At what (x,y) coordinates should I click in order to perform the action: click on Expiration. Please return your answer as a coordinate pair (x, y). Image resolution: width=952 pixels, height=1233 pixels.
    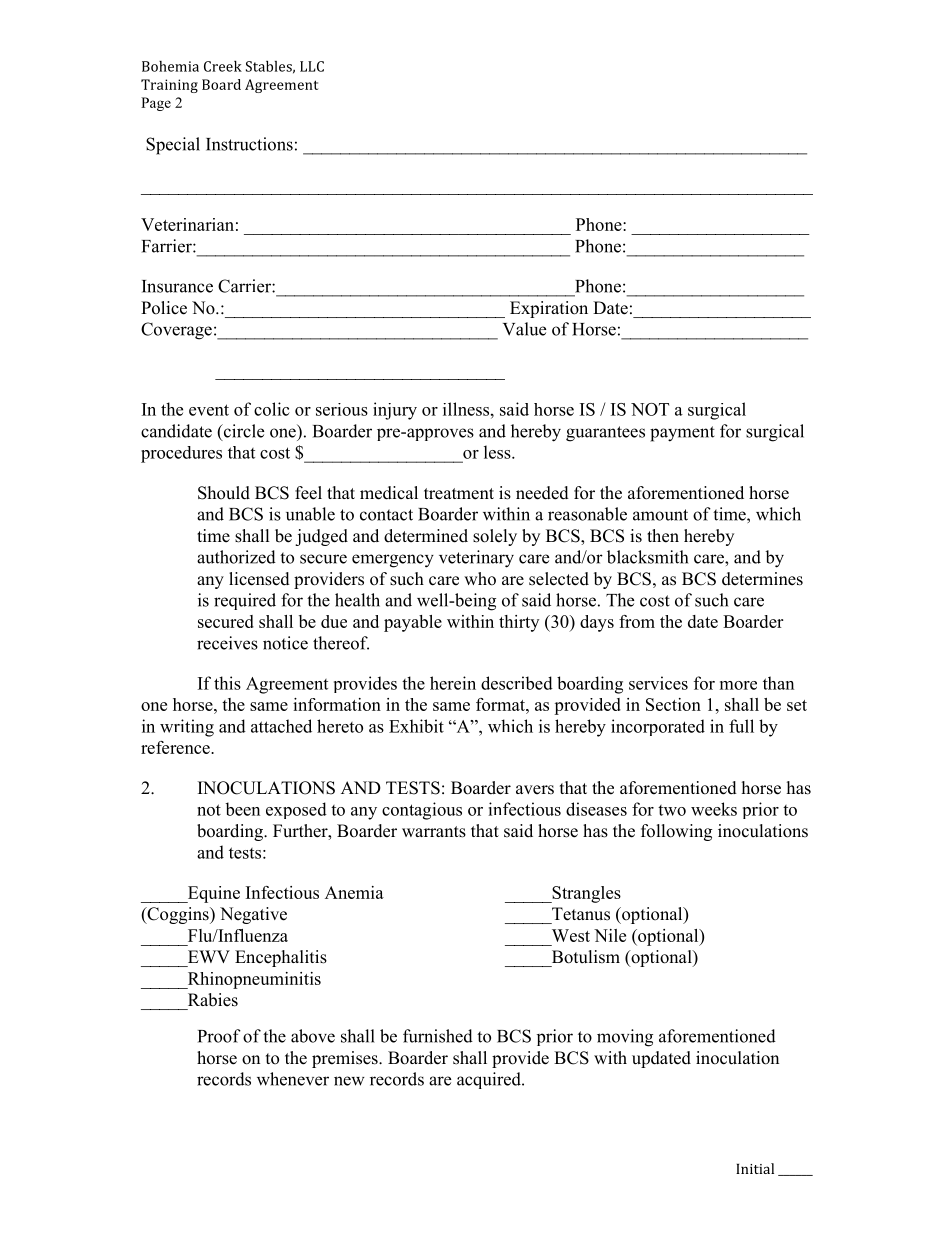
    Looking at the image, I should click on (549, 309).
